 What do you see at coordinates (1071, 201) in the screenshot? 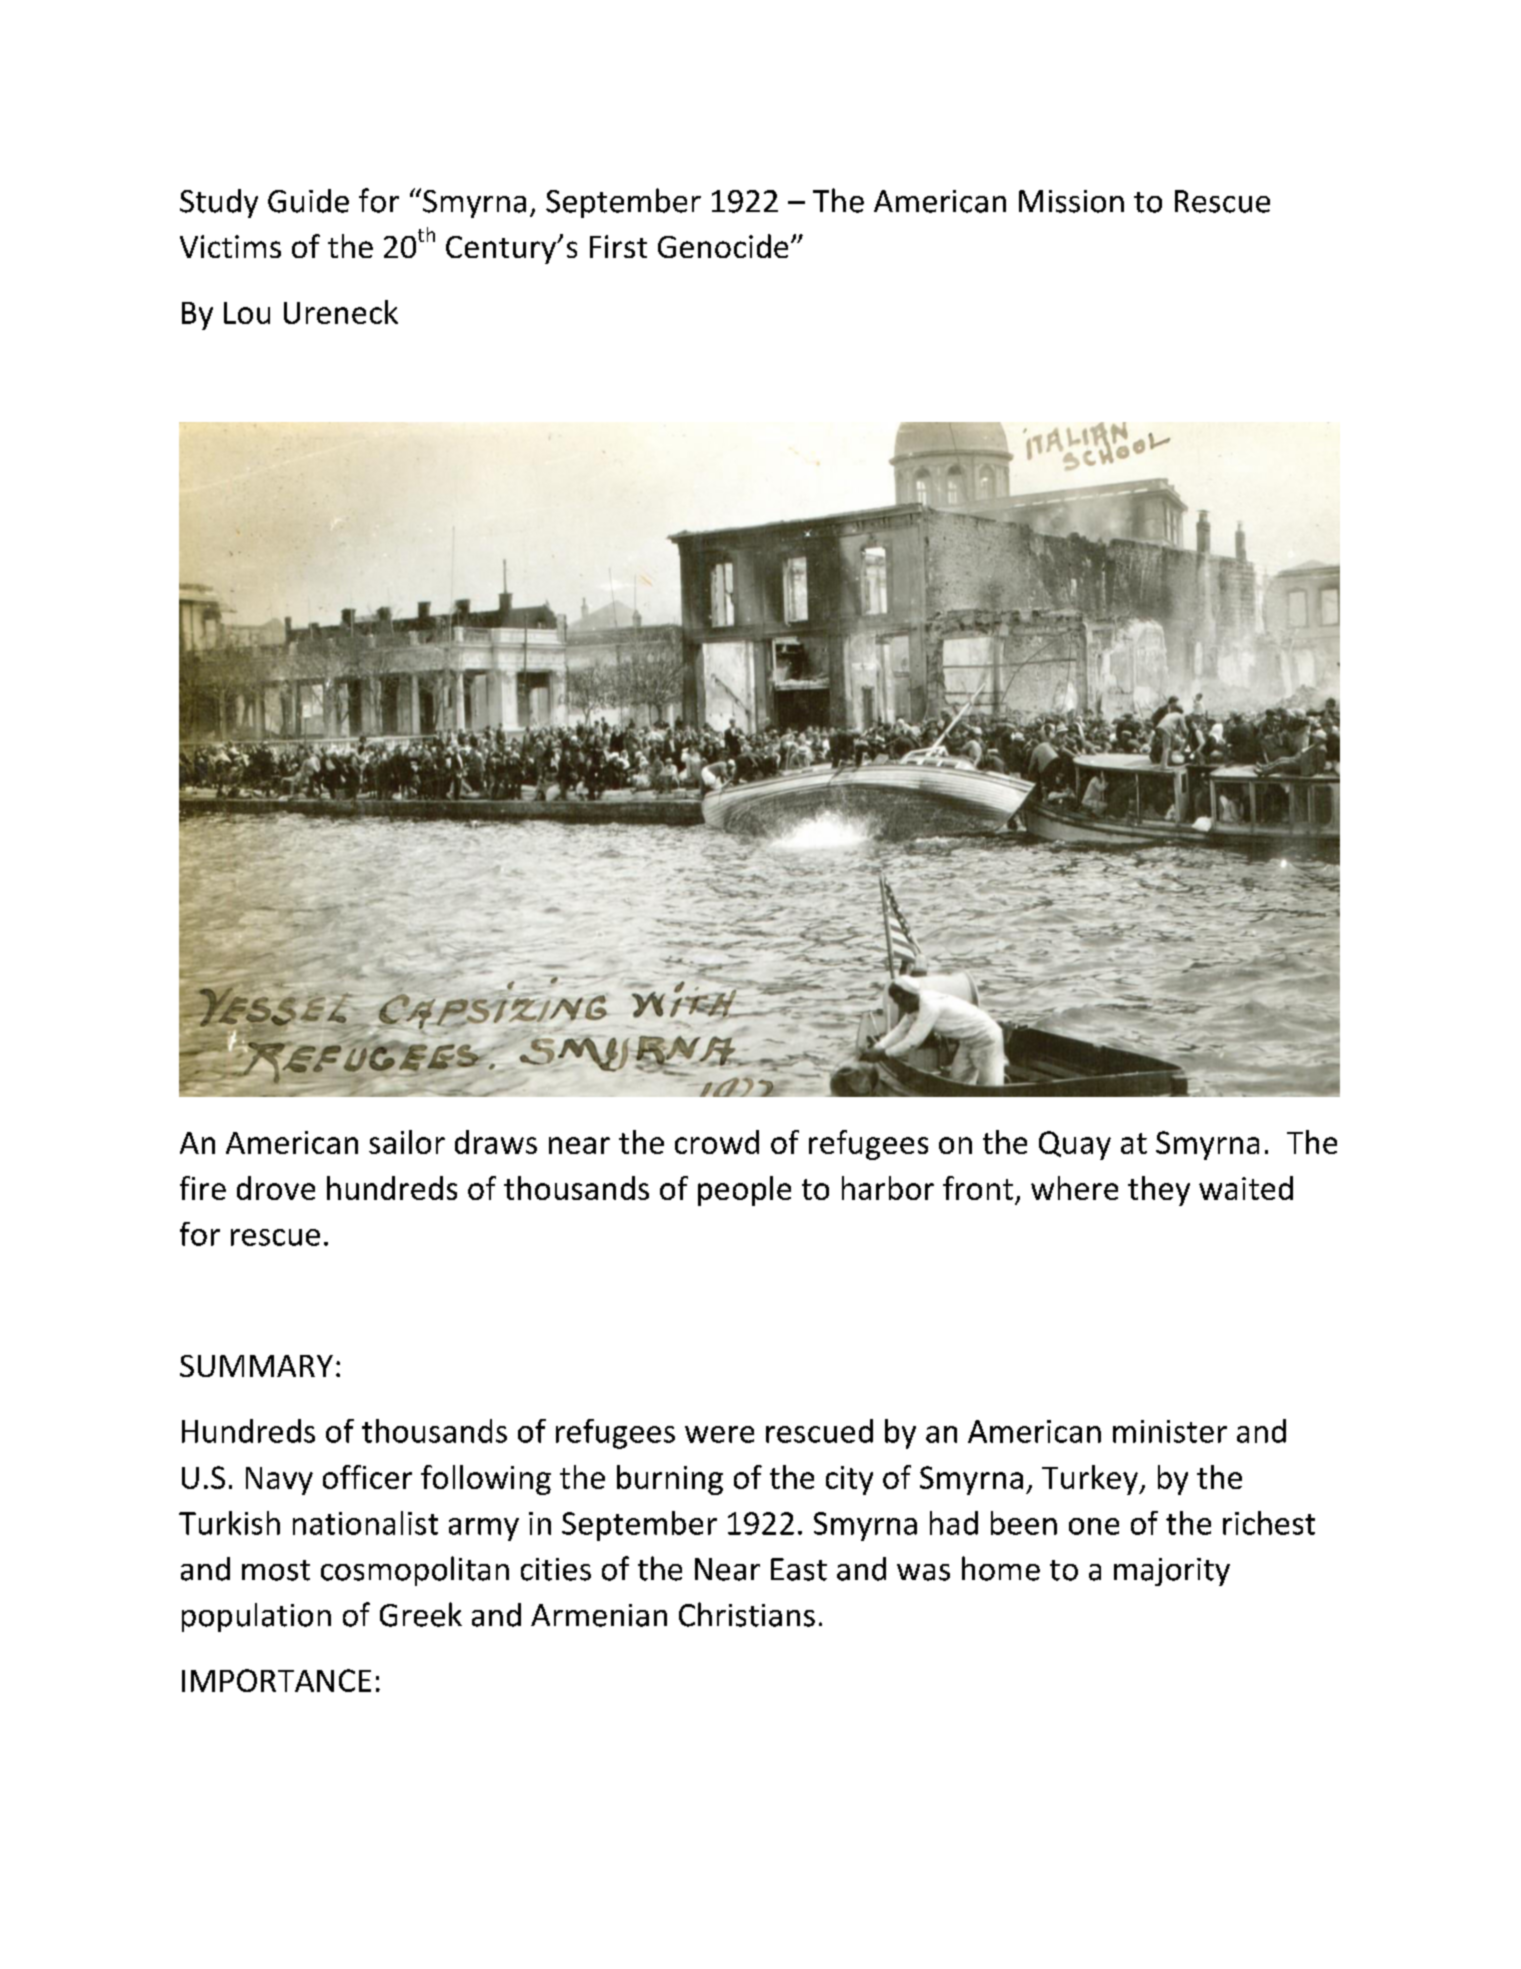
I see `Mission` at bounding box center [1071, 201].
